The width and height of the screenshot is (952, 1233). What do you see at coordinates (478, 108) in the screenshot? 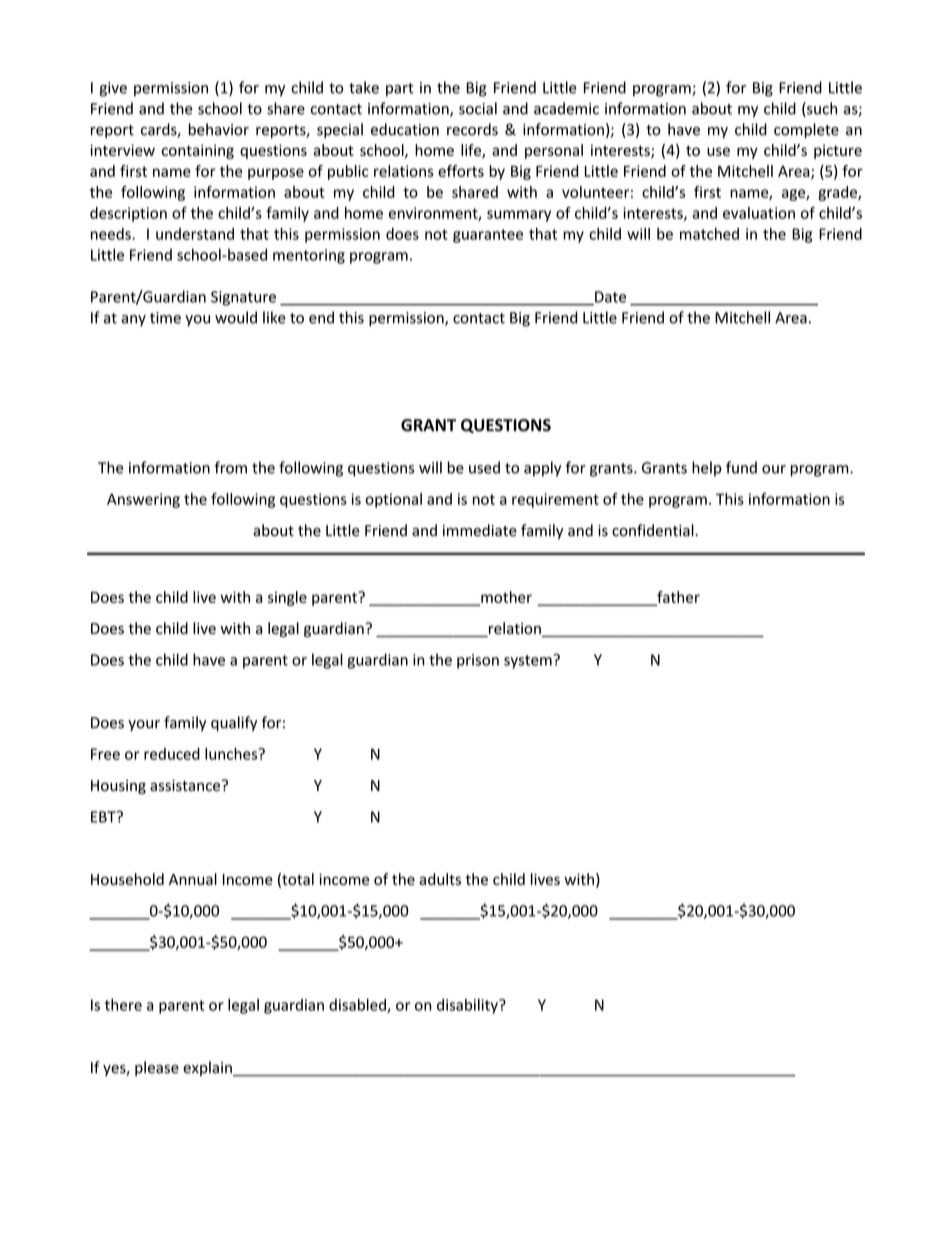
I see `social` at bounding box center [478, 108].
